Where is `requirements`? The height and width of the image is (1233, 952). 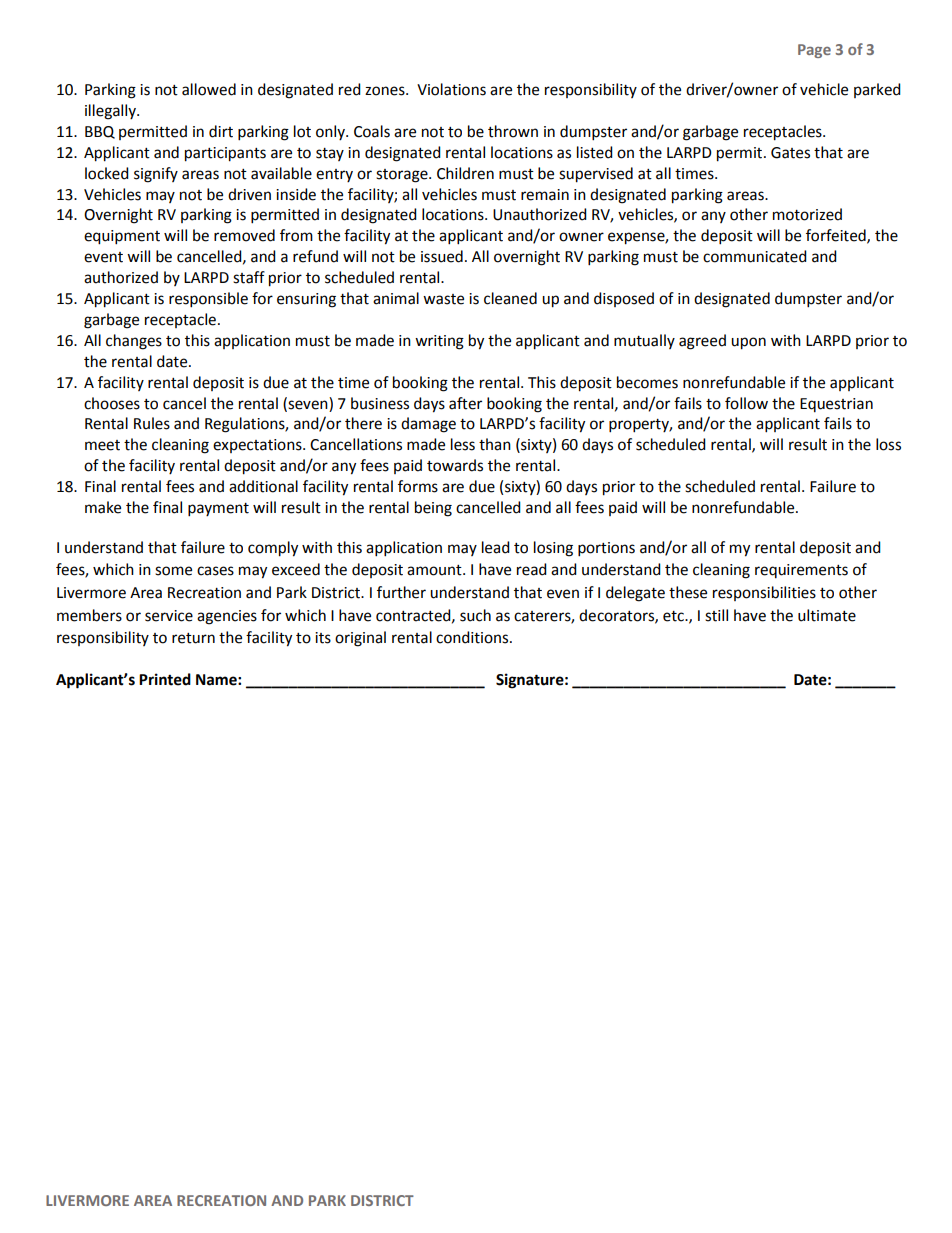
requirements is located at coordinates (801, 571).
